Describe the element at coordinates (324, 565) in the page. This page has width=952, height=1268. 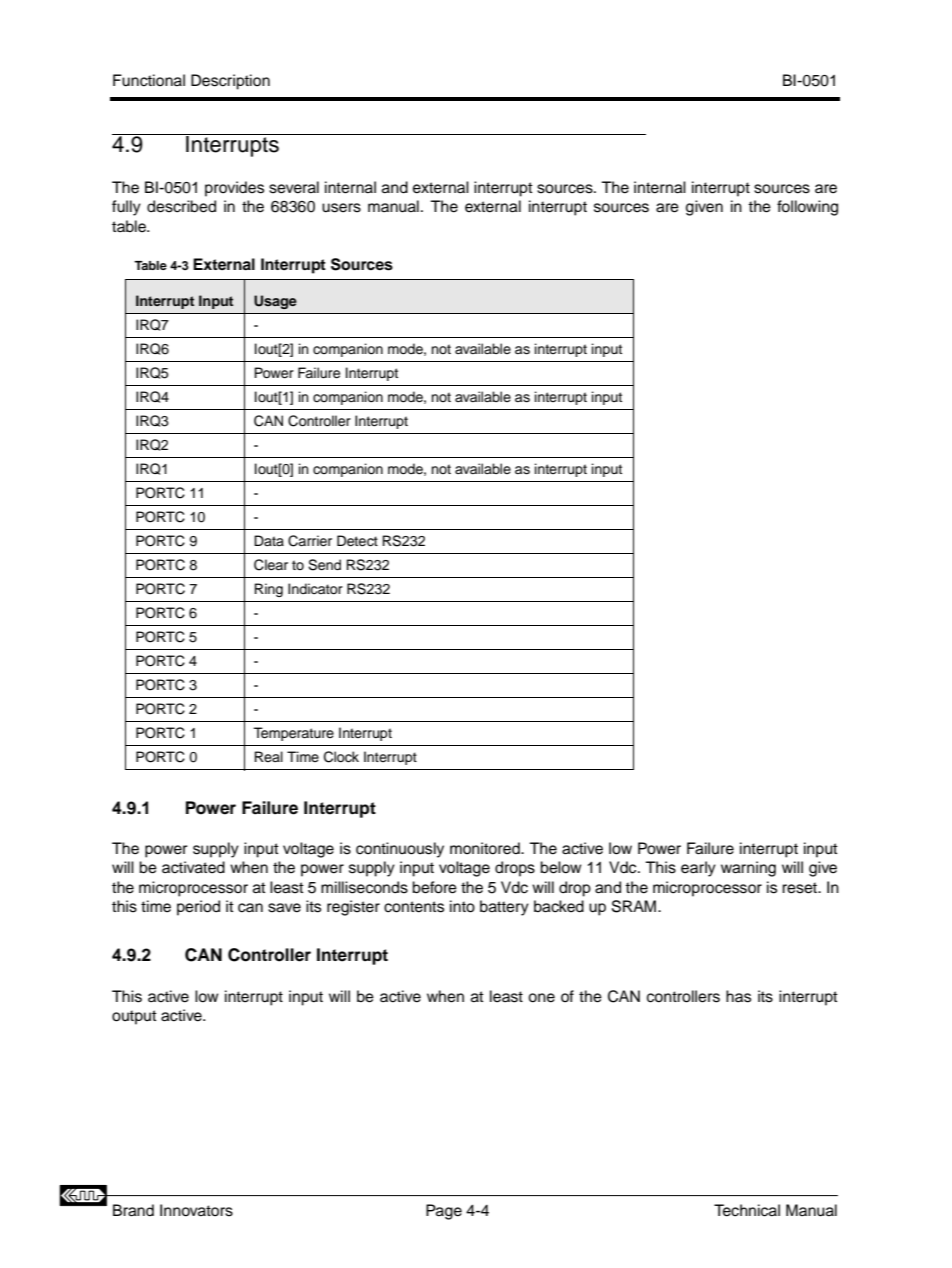
I see `Send` at that location.
